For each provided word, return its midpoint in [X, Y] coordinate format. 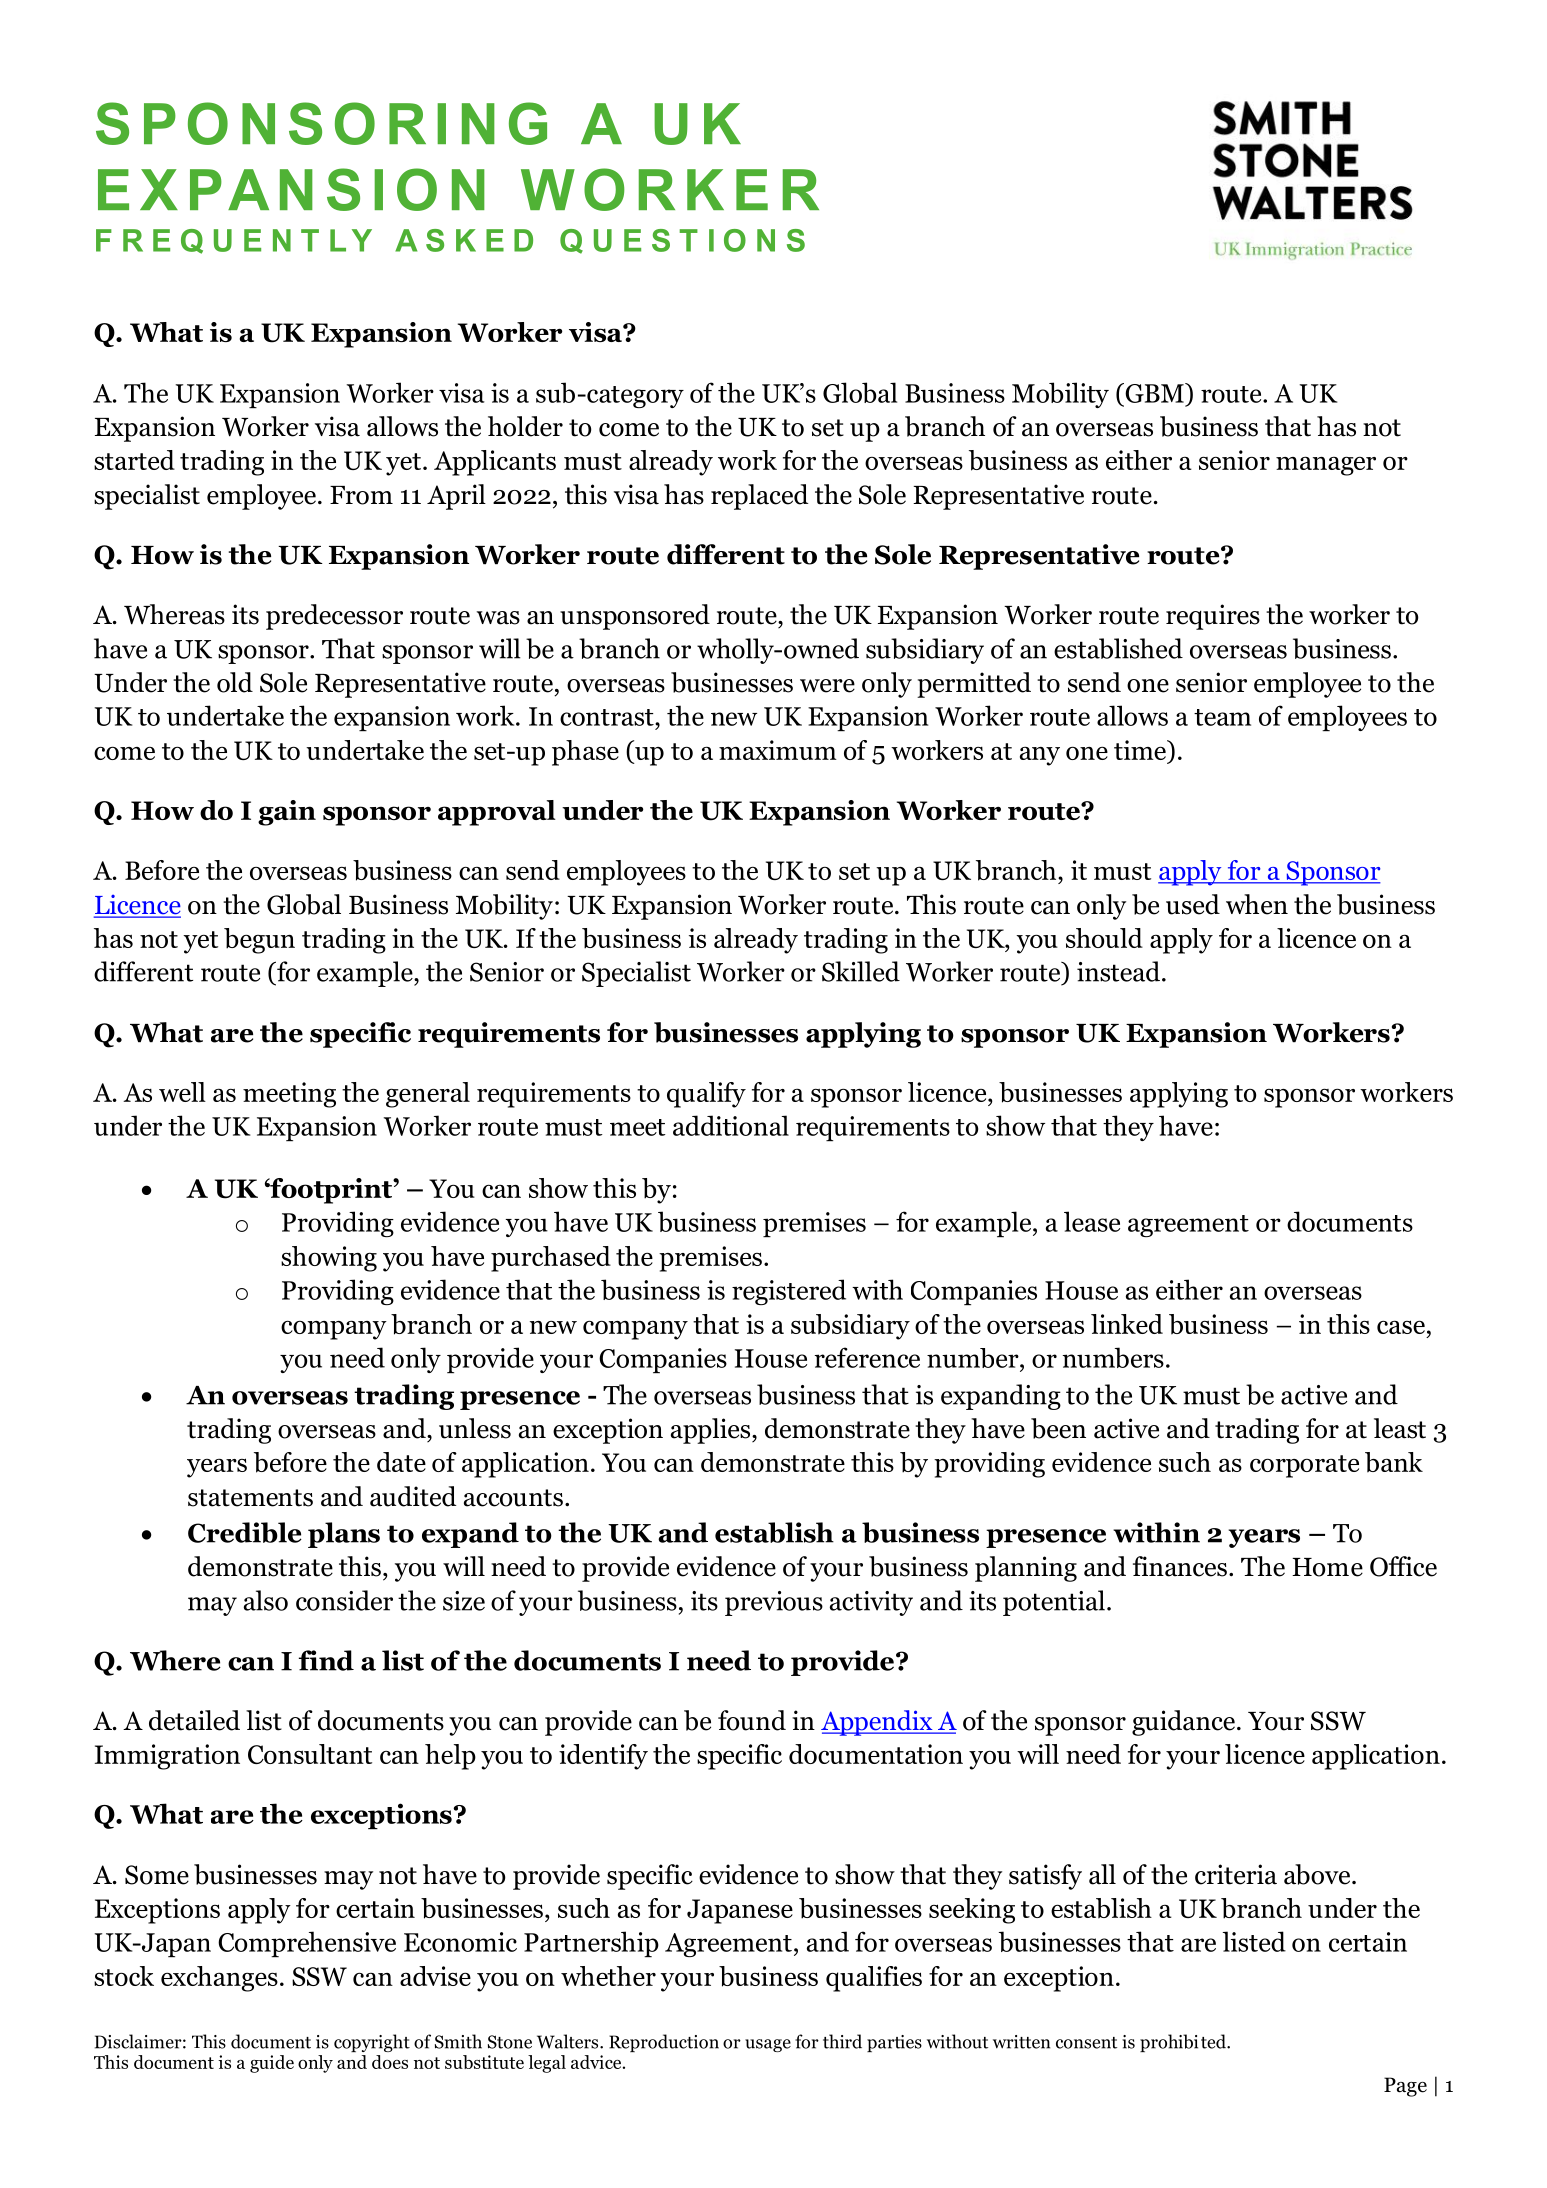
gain [287, 813]
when [1257, 904]
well [182, 1092]
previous [774, 1603]
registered [789, 1292]
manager [1326, 466]
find [326, 1660]
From [361, 495]
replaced [759, 497]
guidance [1183, 1723]
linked [1127, 1324]
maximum [778, 750]
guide [272, 2064]
